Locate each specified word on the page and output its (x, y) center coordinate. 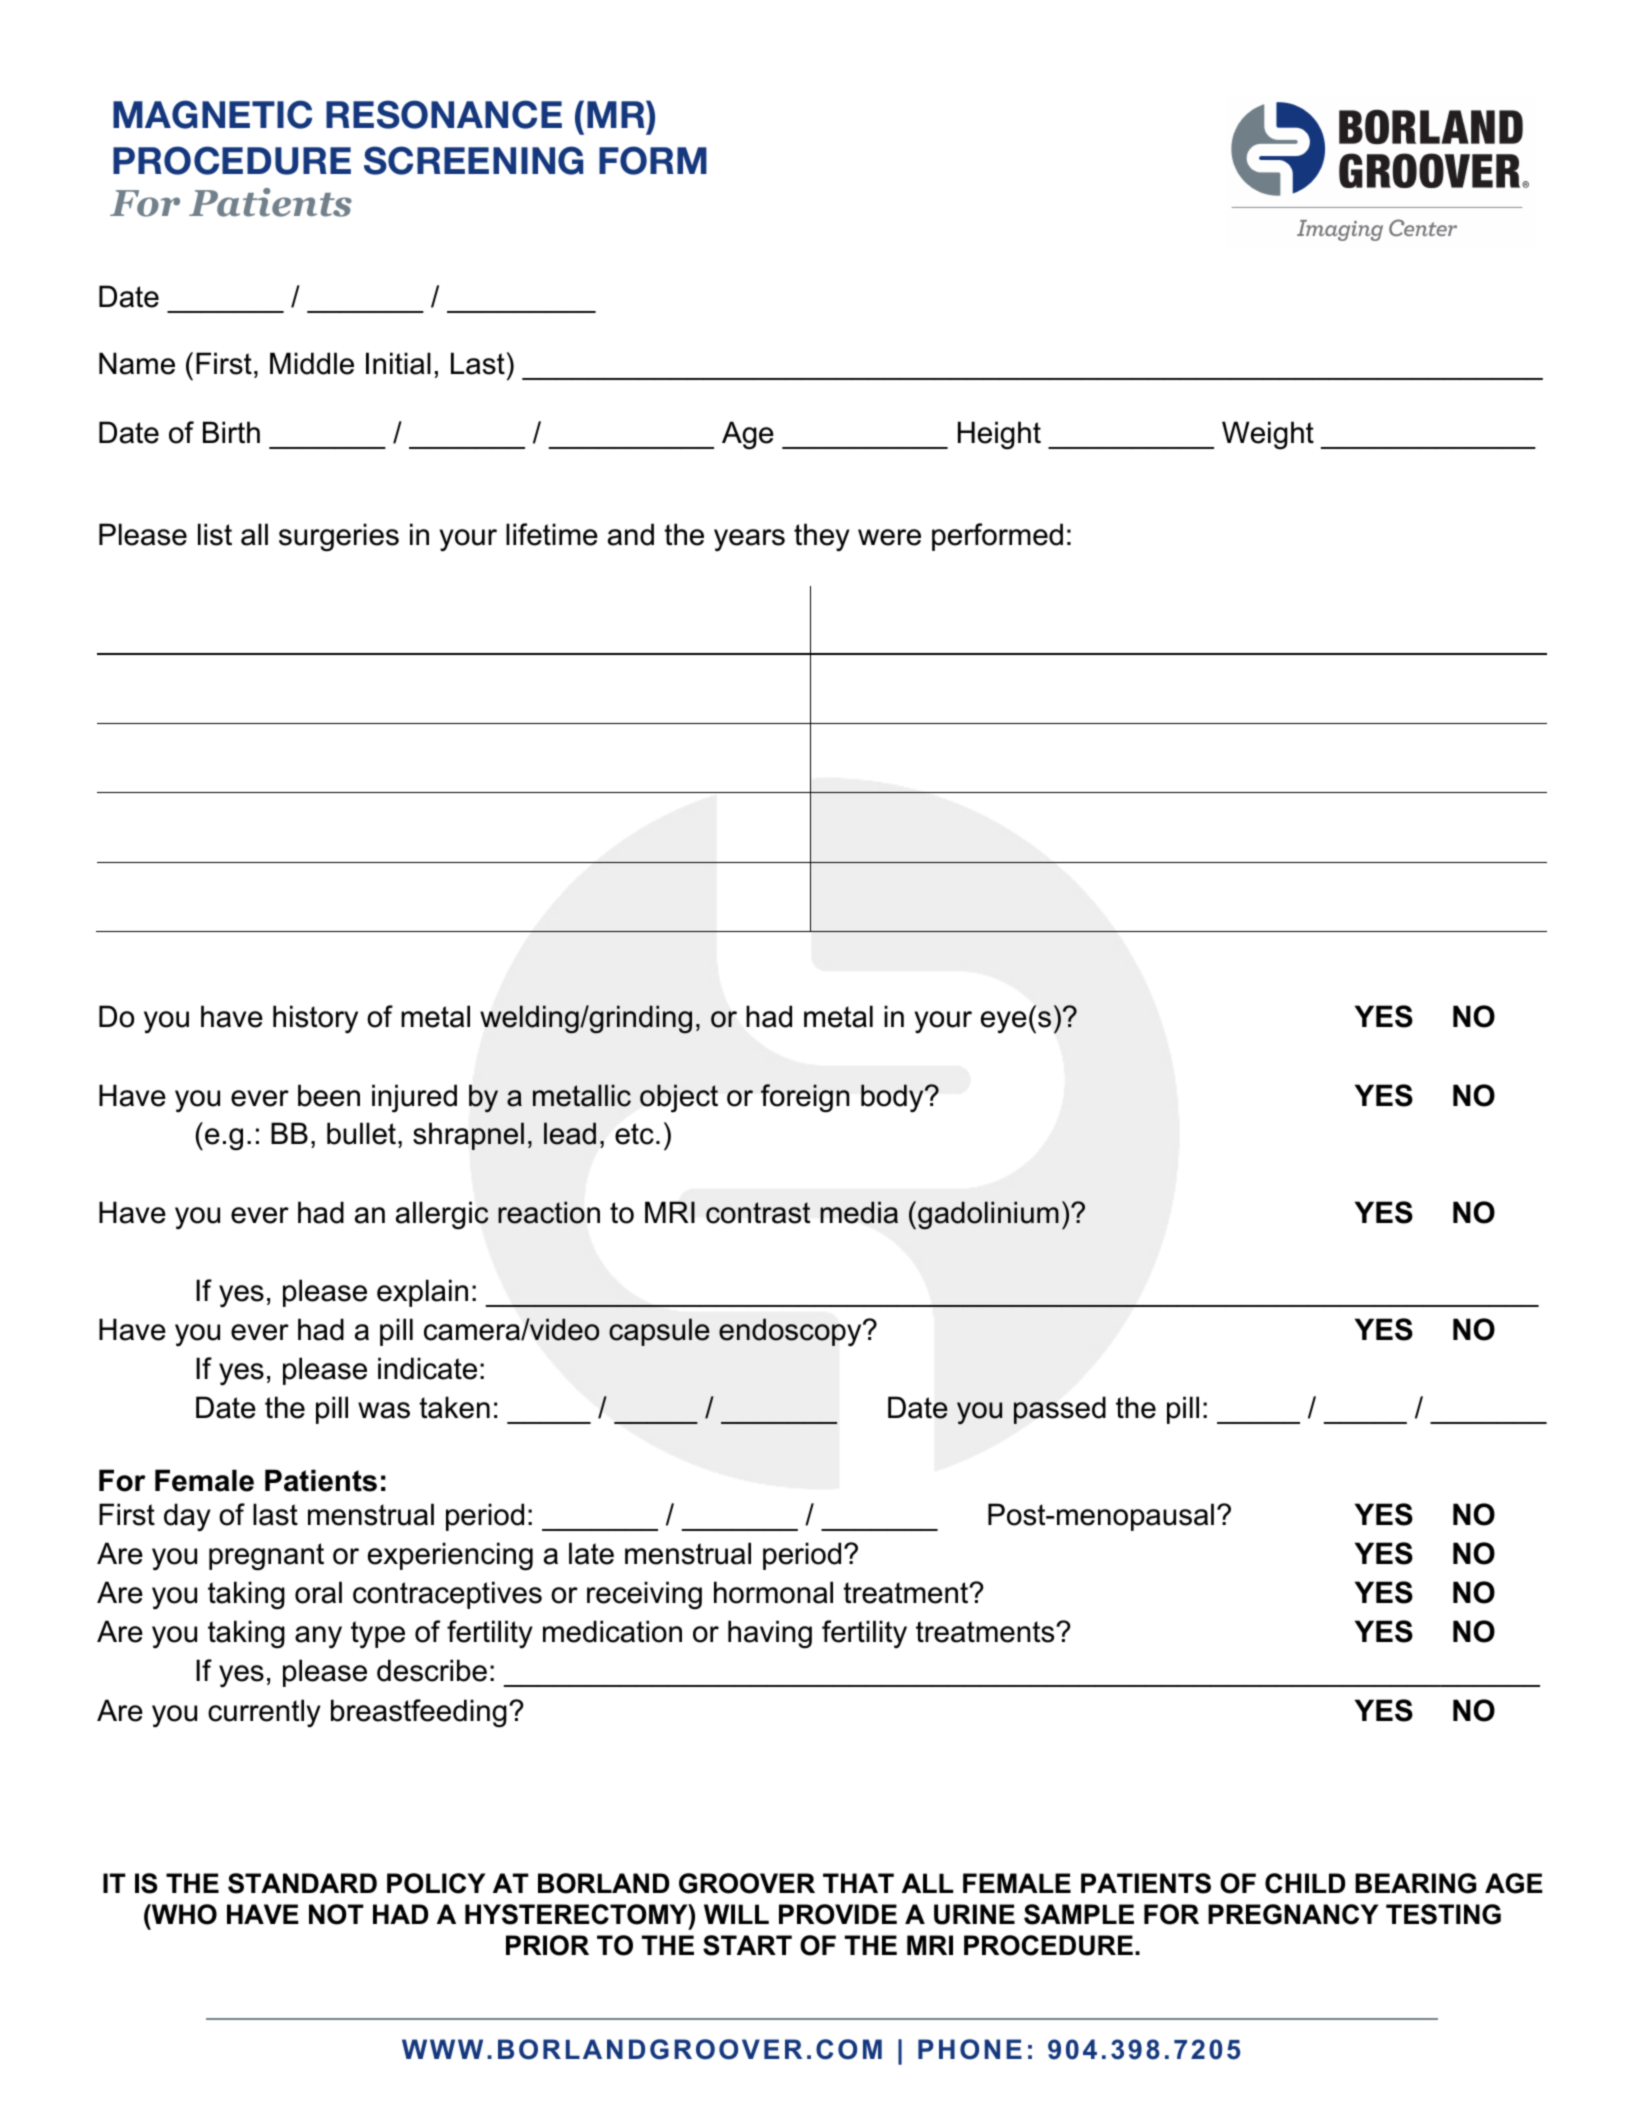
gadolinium (988, 1215)
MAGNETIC (212, 114)
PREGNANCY (1293, 1914)
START (747, 1945)
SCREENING (473, 160)
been (329, 1095)
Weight (1268, 435)
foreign (805, 1098)
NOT (336, 1914)
